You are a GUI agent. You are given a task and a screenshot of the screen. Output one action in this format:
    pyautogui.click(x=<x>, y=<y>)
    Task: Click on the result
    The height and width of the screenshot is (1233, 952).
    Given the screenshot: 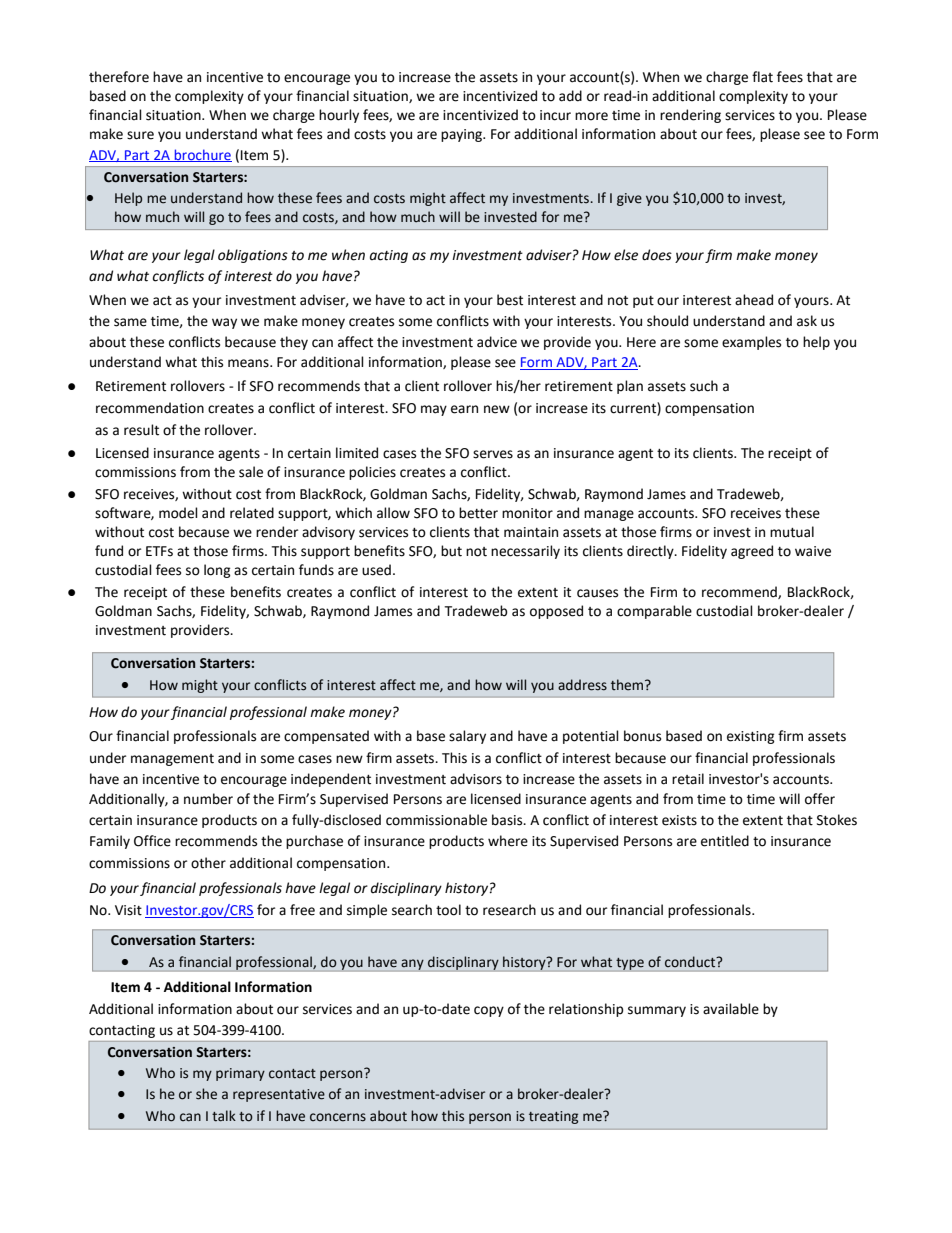 What is the action you would take?
    pyautogui.click(x=141, y=430)
